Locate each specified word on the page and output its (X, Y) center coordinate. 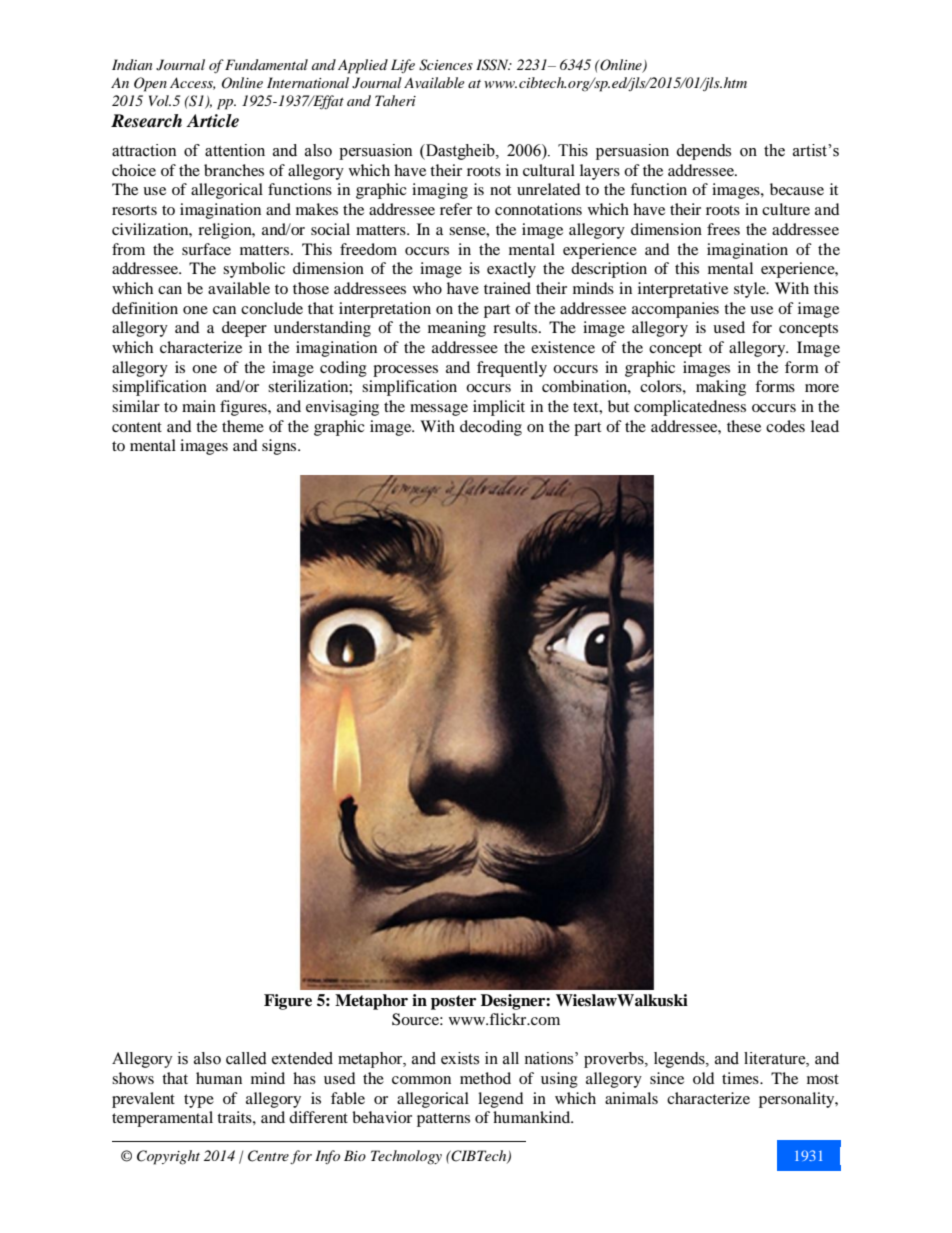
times (741, 1078)
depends (703, 152)
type (199, 1101)
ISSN (493, 65)
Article (212, 121)
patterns (443, 1120)
